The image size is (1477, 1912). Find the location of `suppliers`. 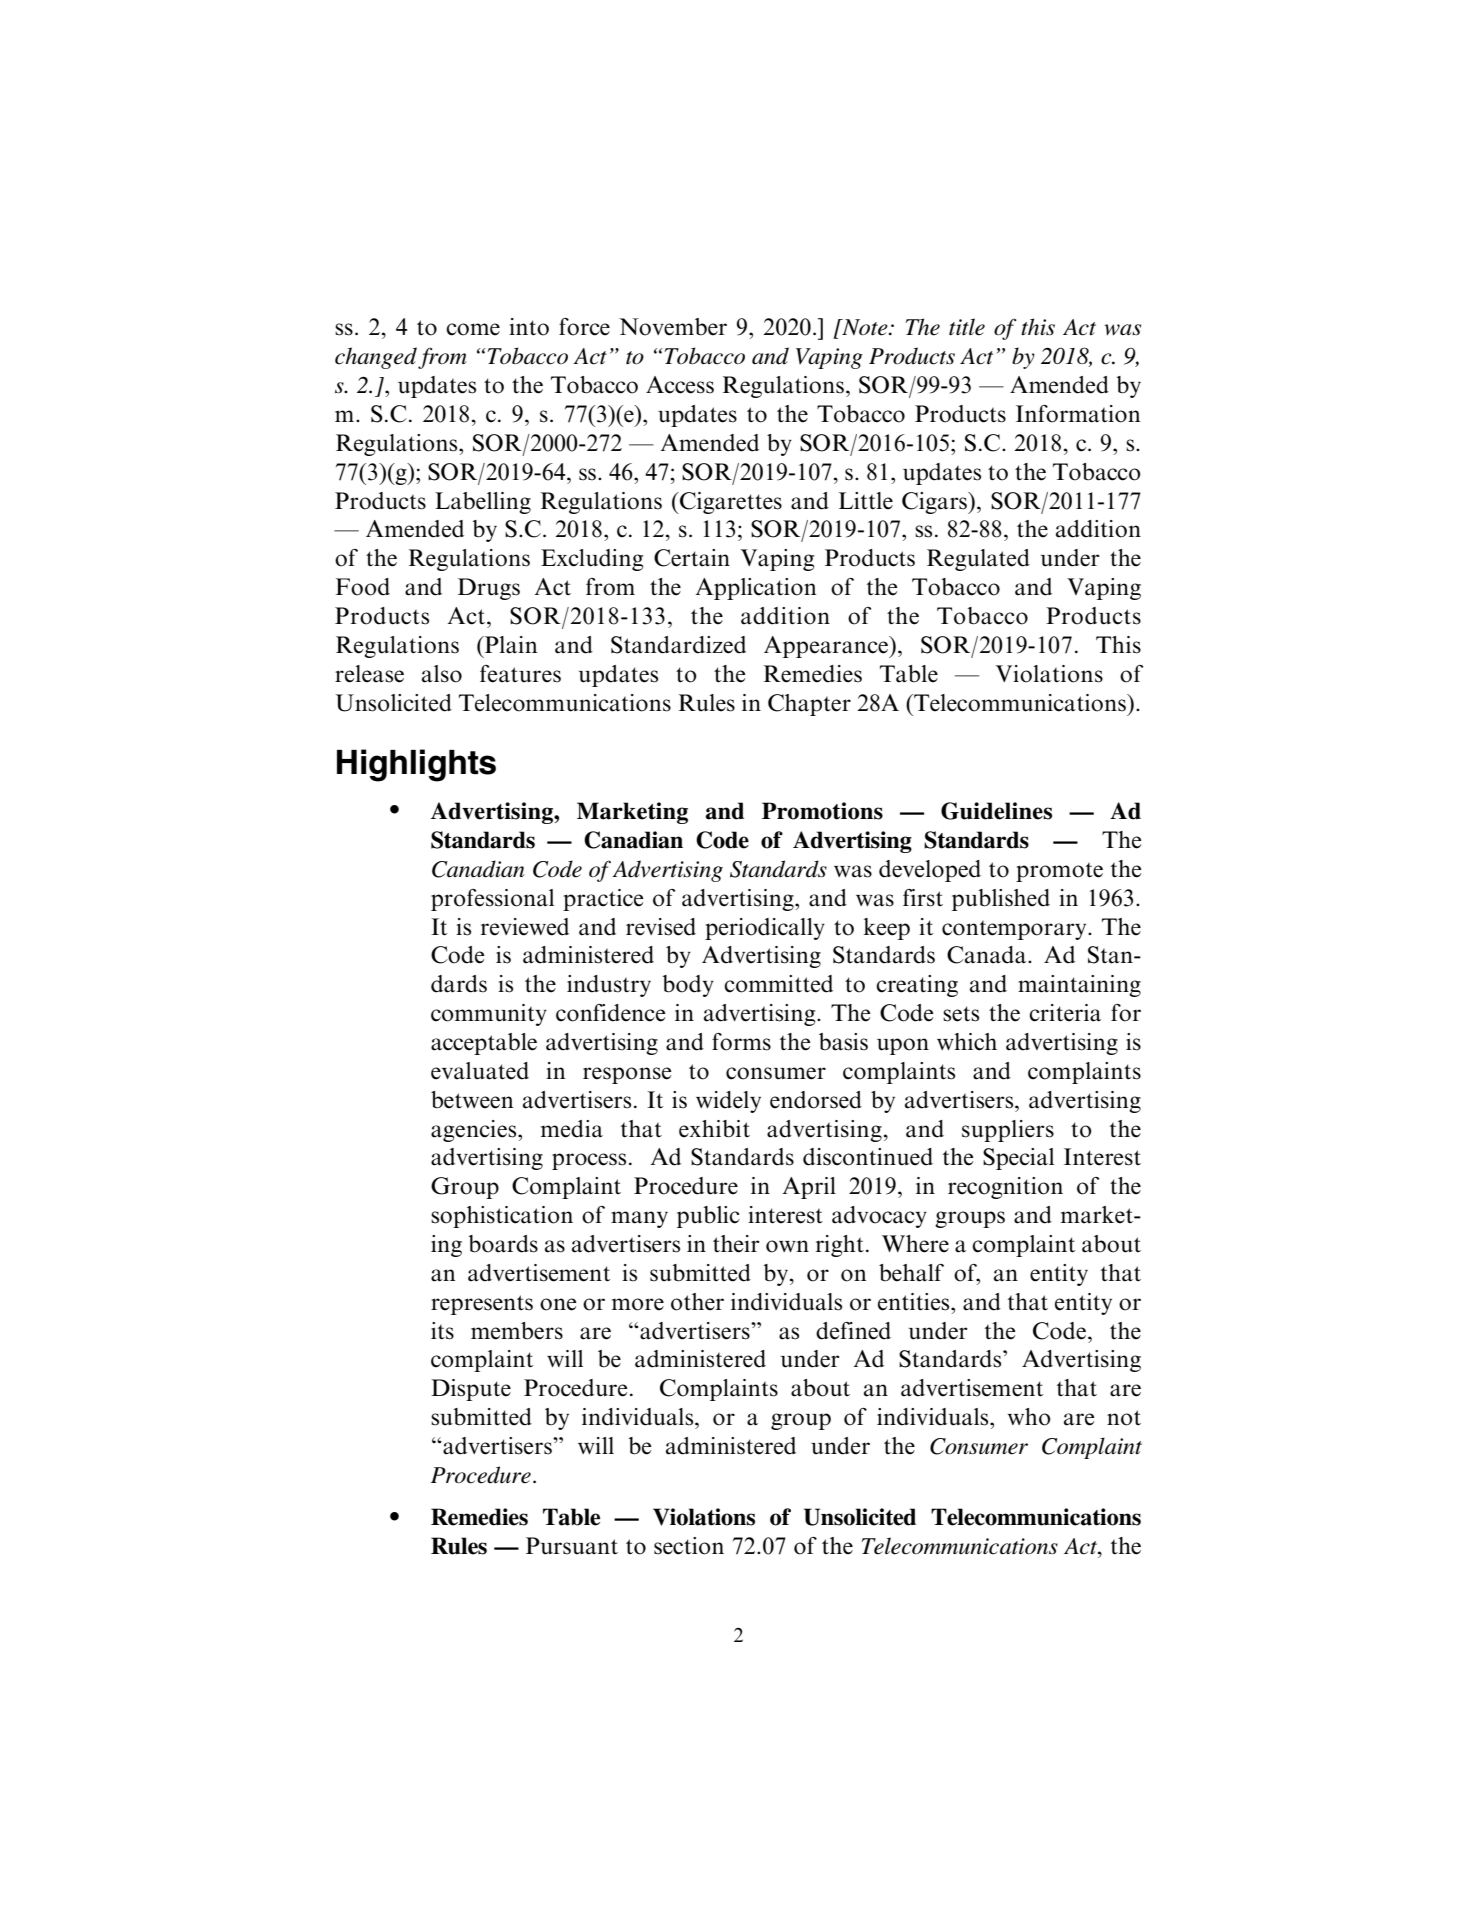

suppliers is located at coordinates (1008, 1131).
